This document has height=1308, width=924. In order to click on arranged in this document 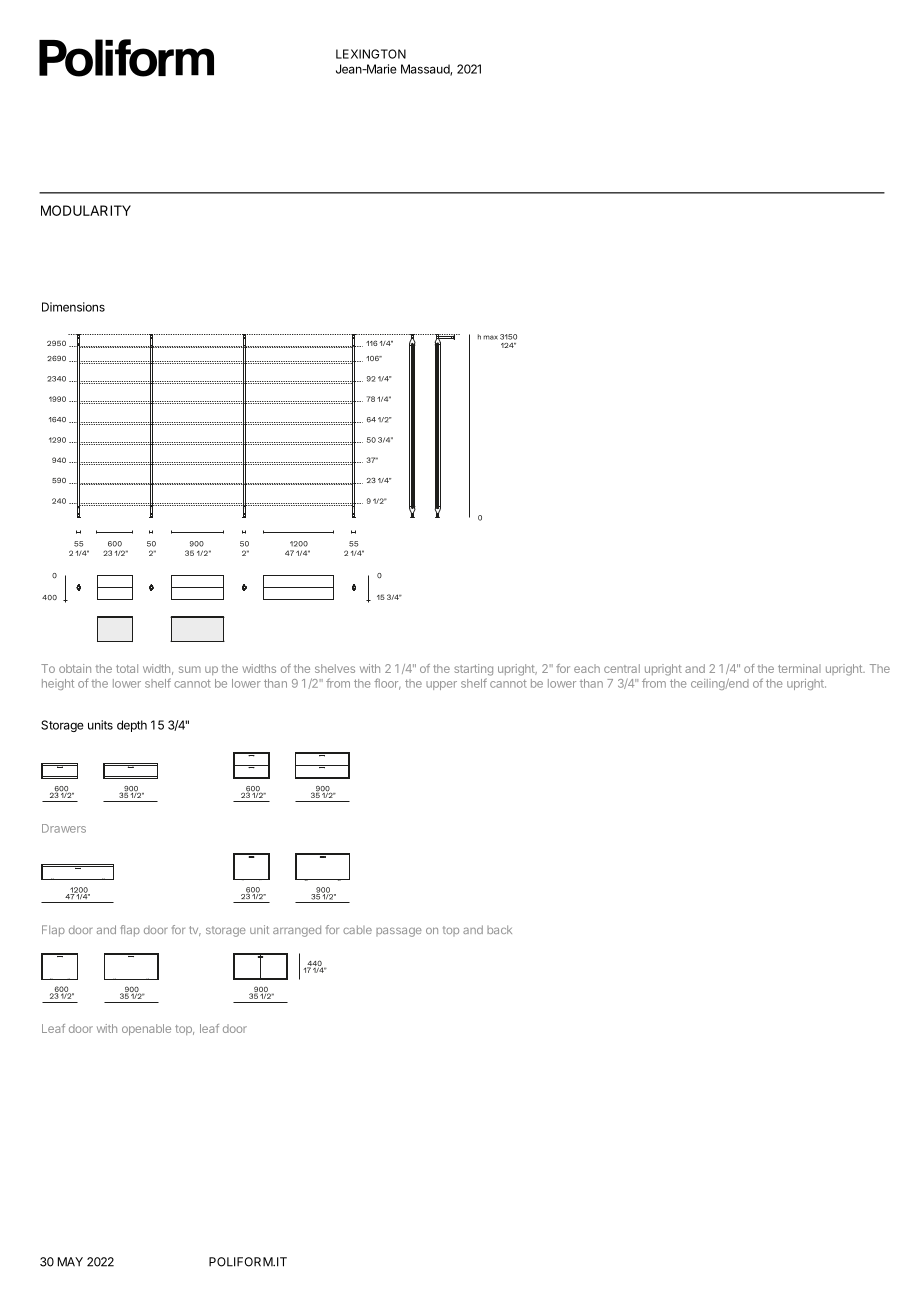, I will do `click(297, 931)`.
